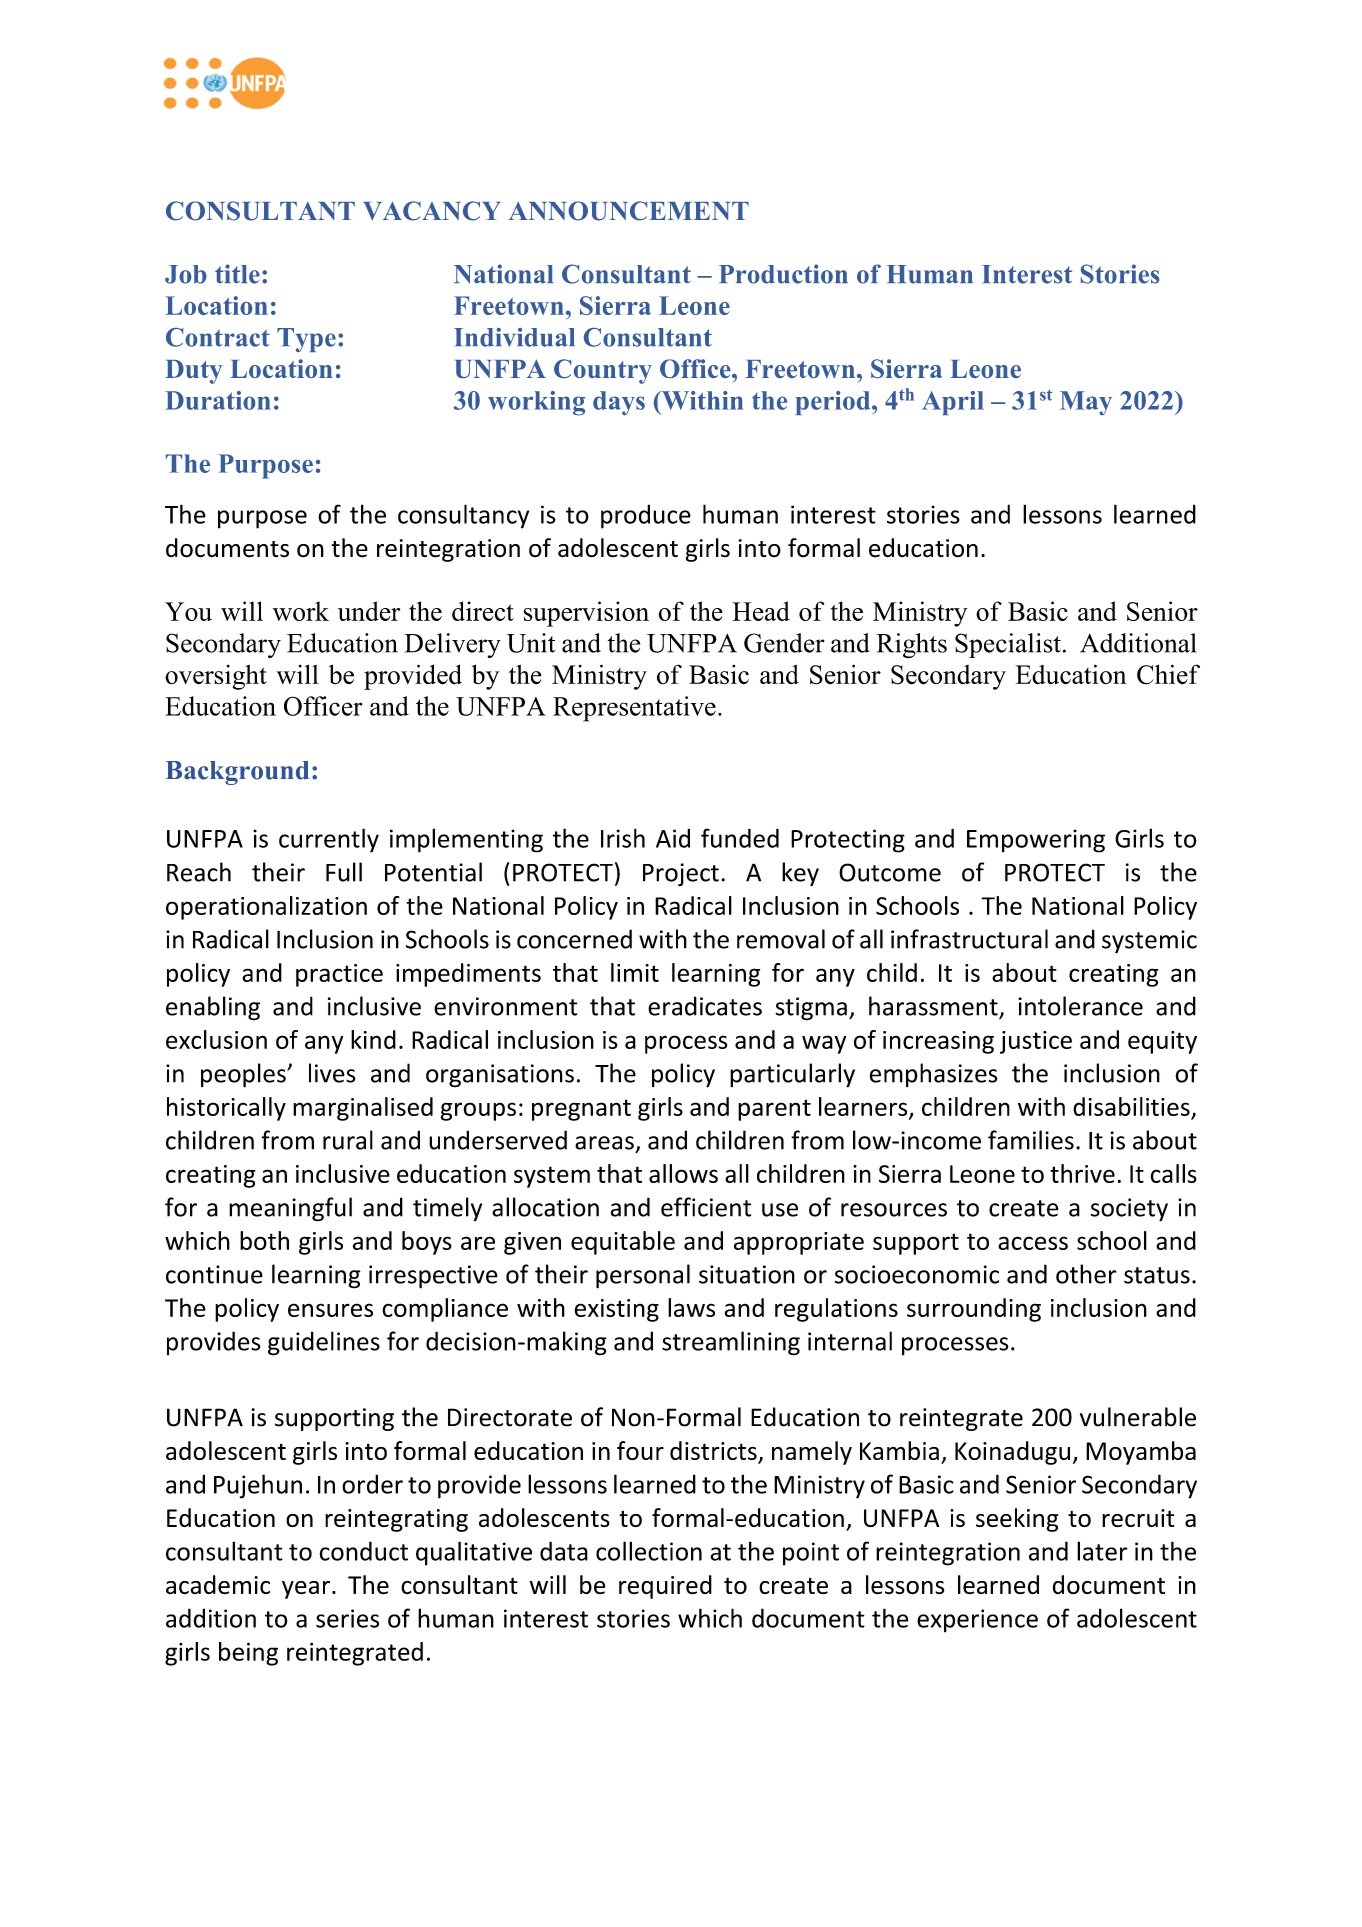 The width and height of the page is (1362, 1927). Describe the element at coordinates (1082, 1173) in the page. I see `thrive` at that location.
